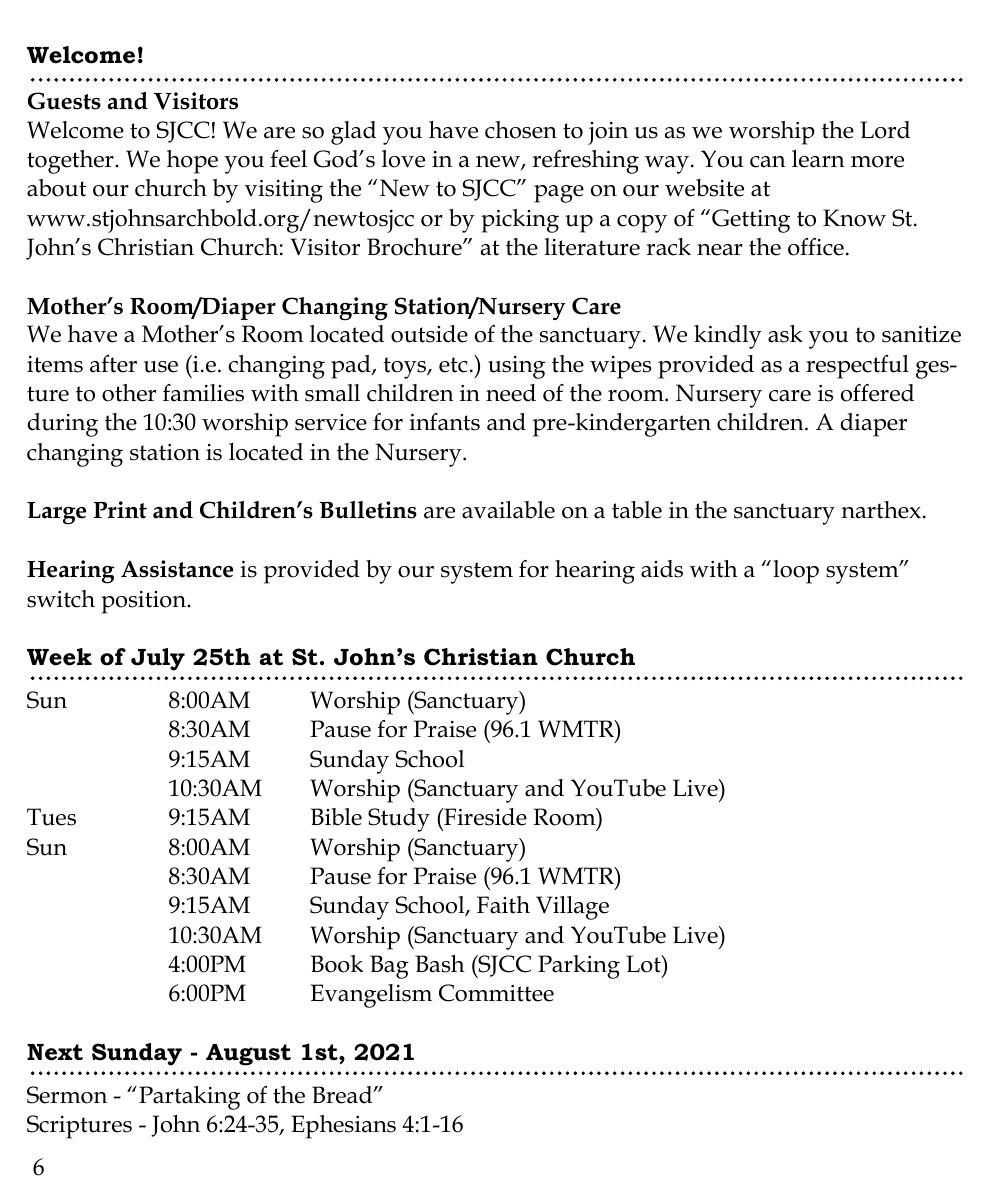 The height and width of the document is (1204, 991). What do you see at coordinates (796, 572) in the document?
I see `loop` at bounding box center [796, 572].
